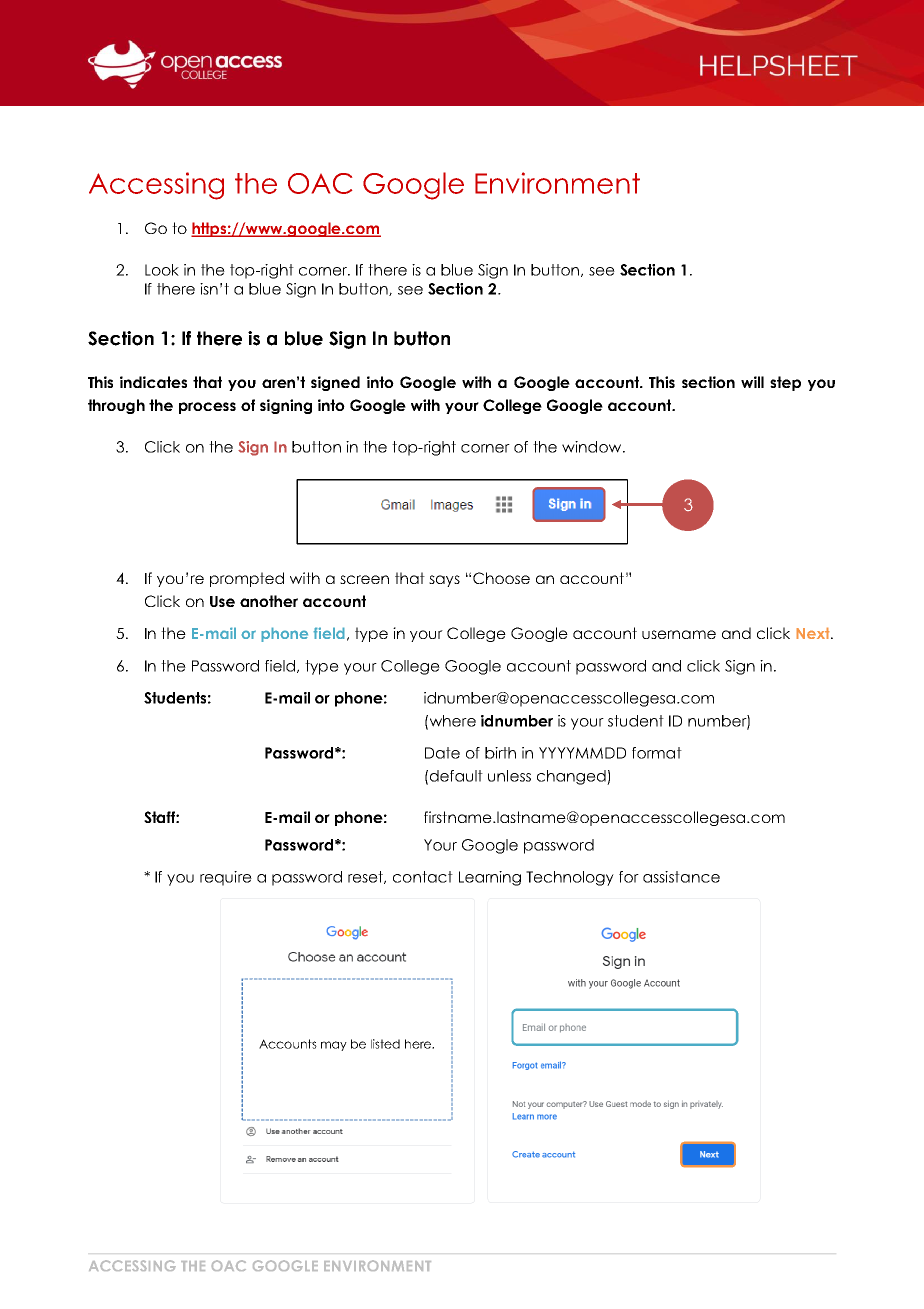 This screenshot has height=1309, width=924. What do you see at coordinates (593, 447) in the screenshot?
I see `window` at bounding box center [593, 447].
